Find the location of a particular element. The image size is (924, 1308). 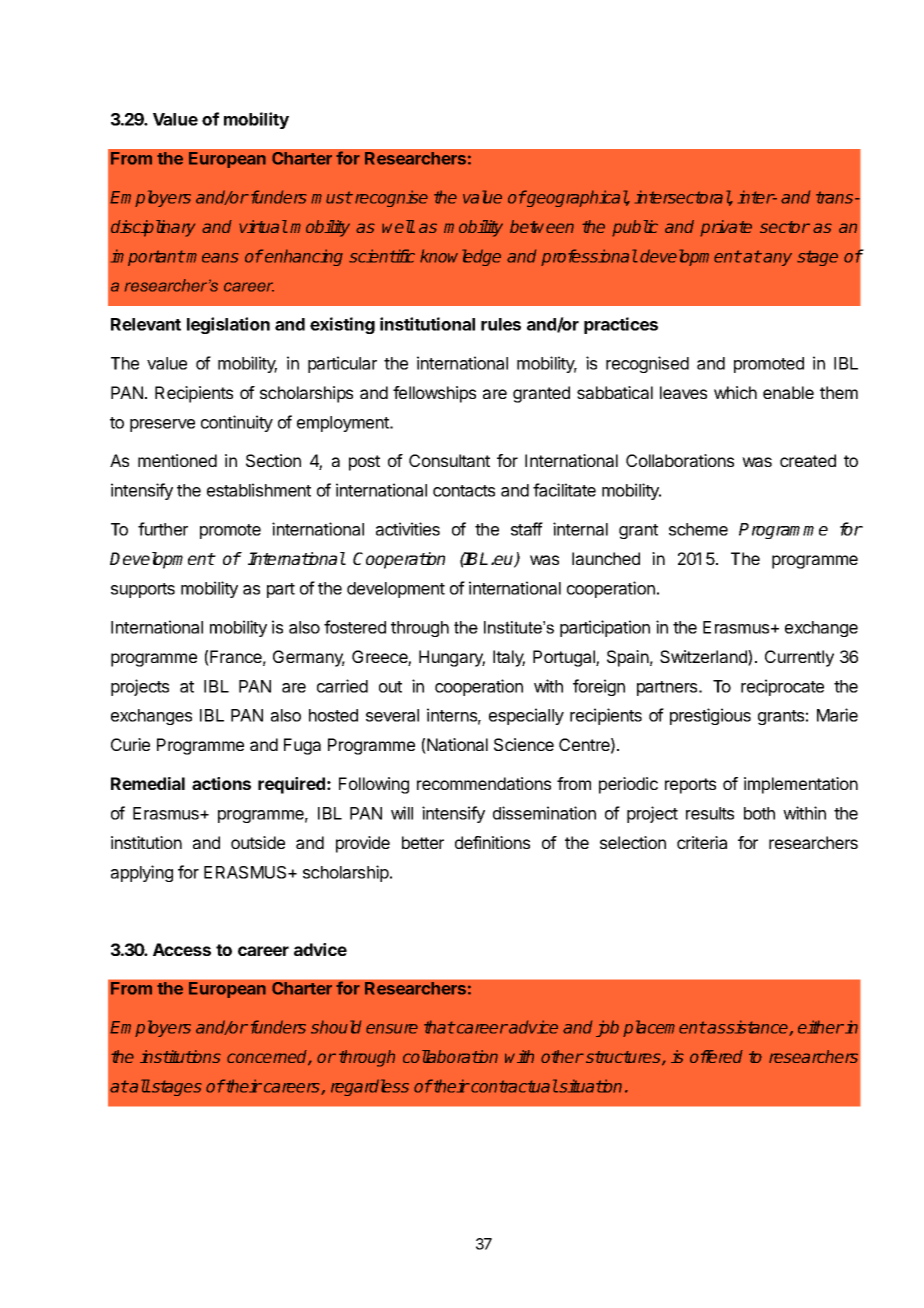

Germany is located at coordinates (309, 658).
